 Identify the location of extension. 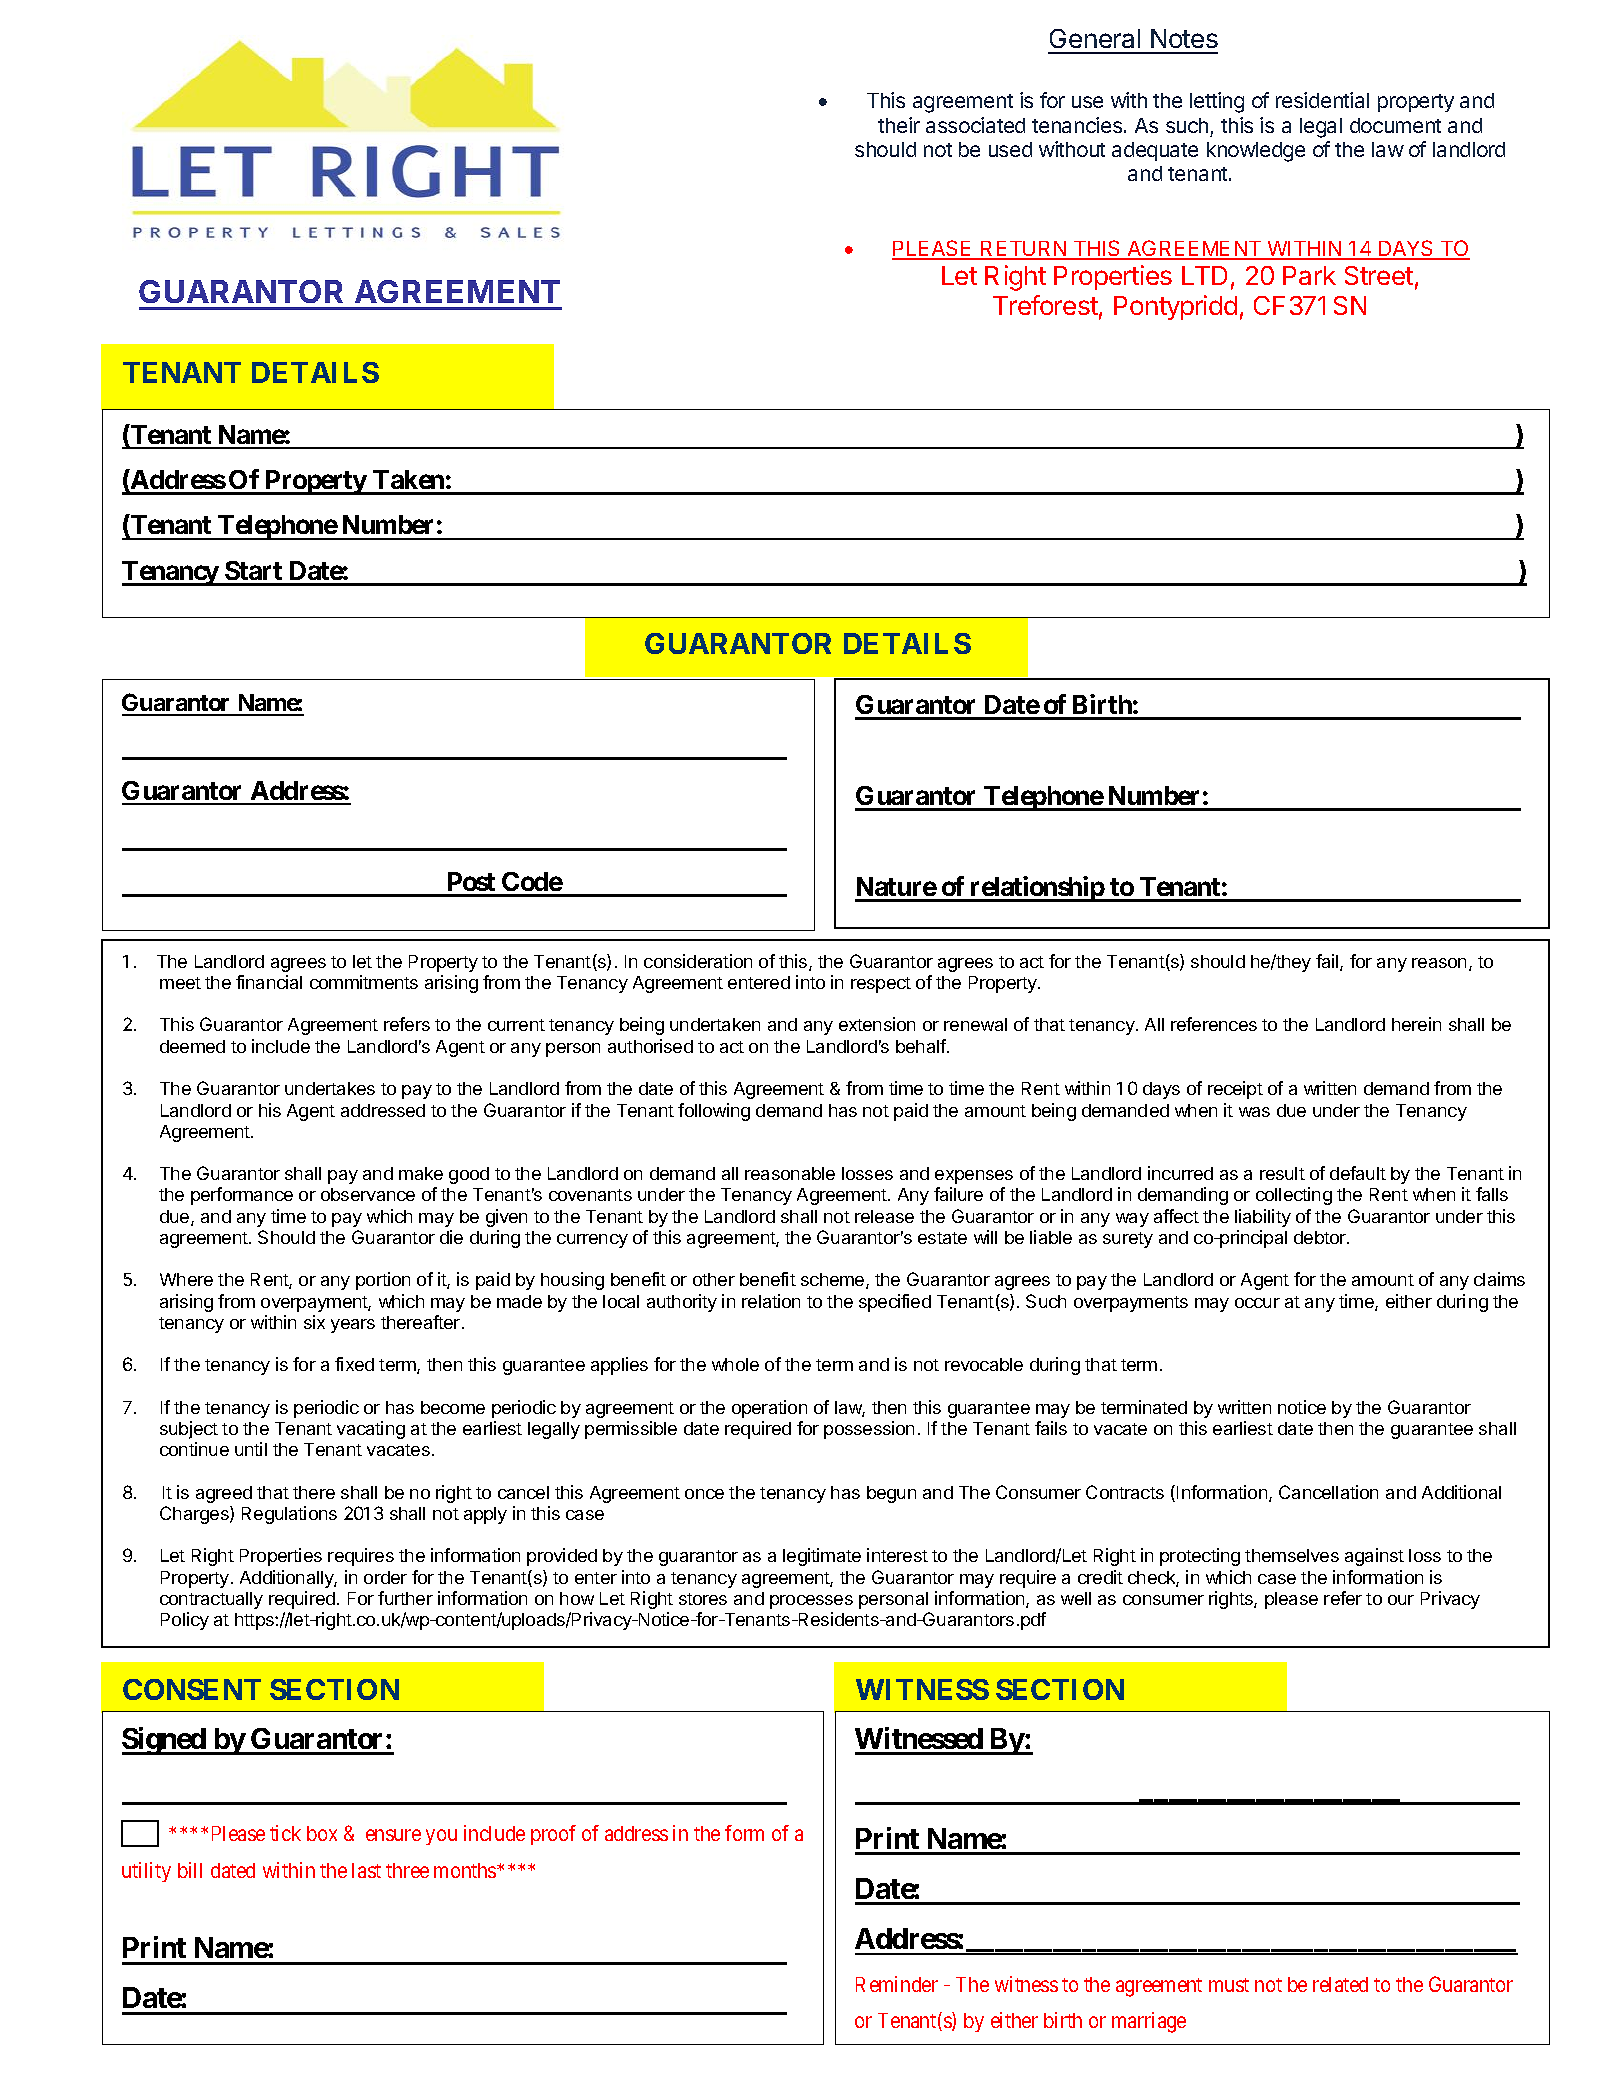
(877, 1024).
